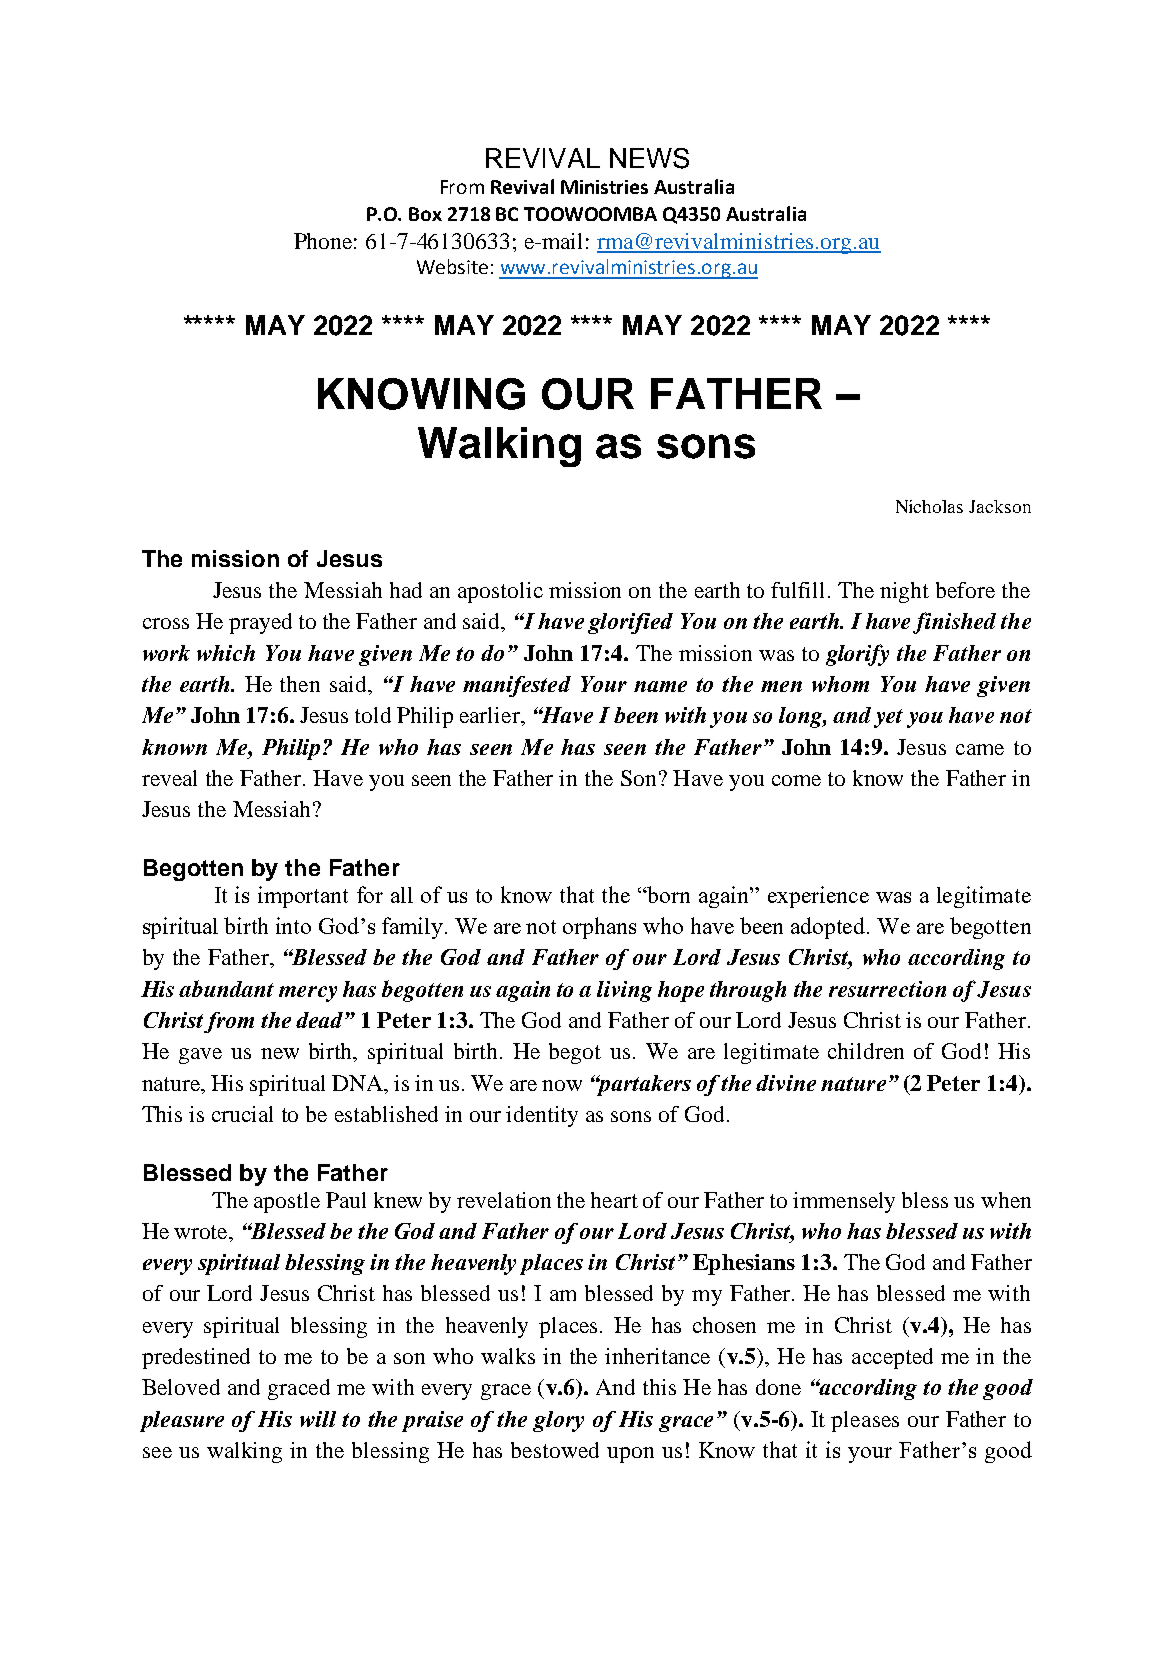  I want to click on NEWS, so click(649, 158).
